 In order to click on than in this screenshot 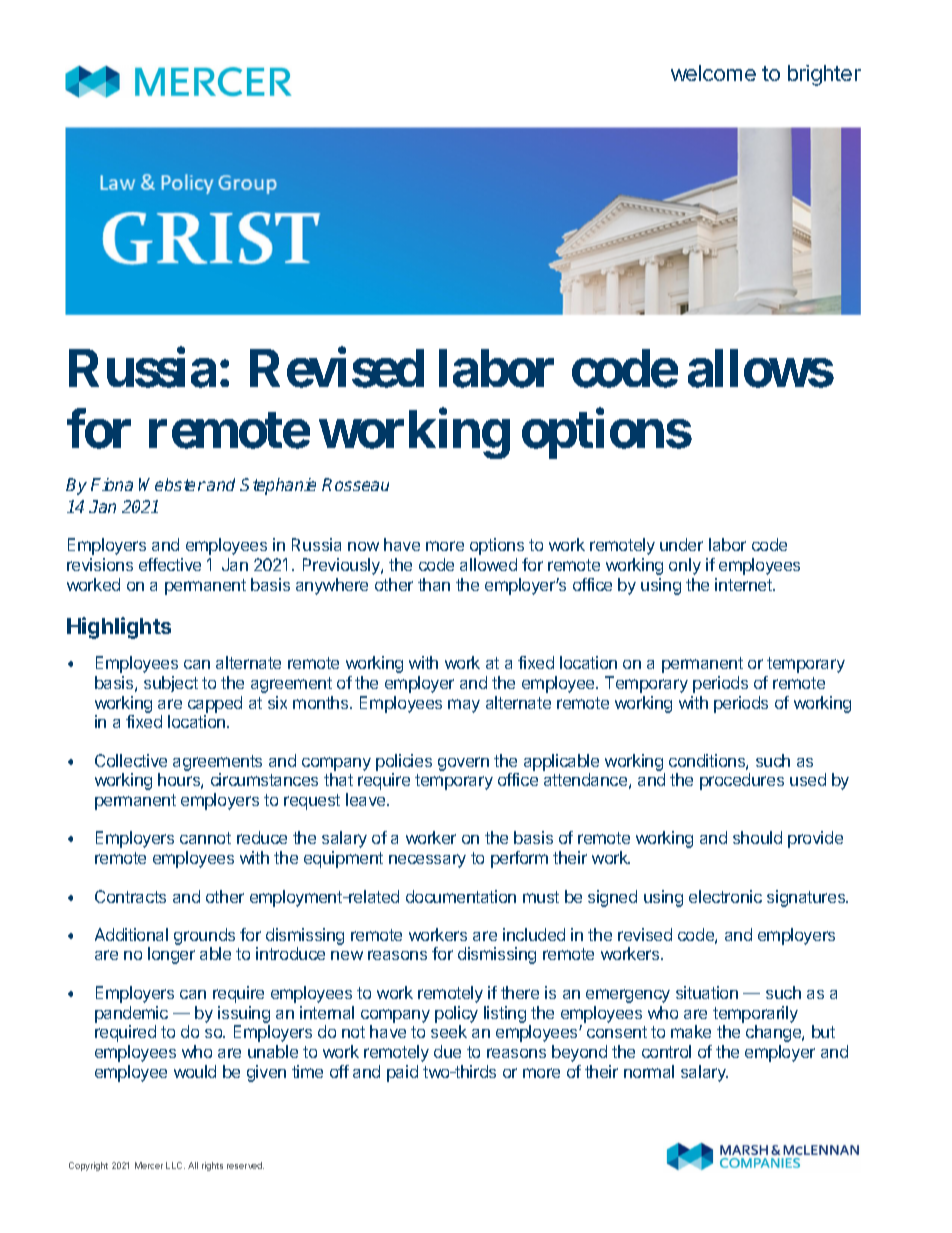, I will do `click(434, 584)`.
